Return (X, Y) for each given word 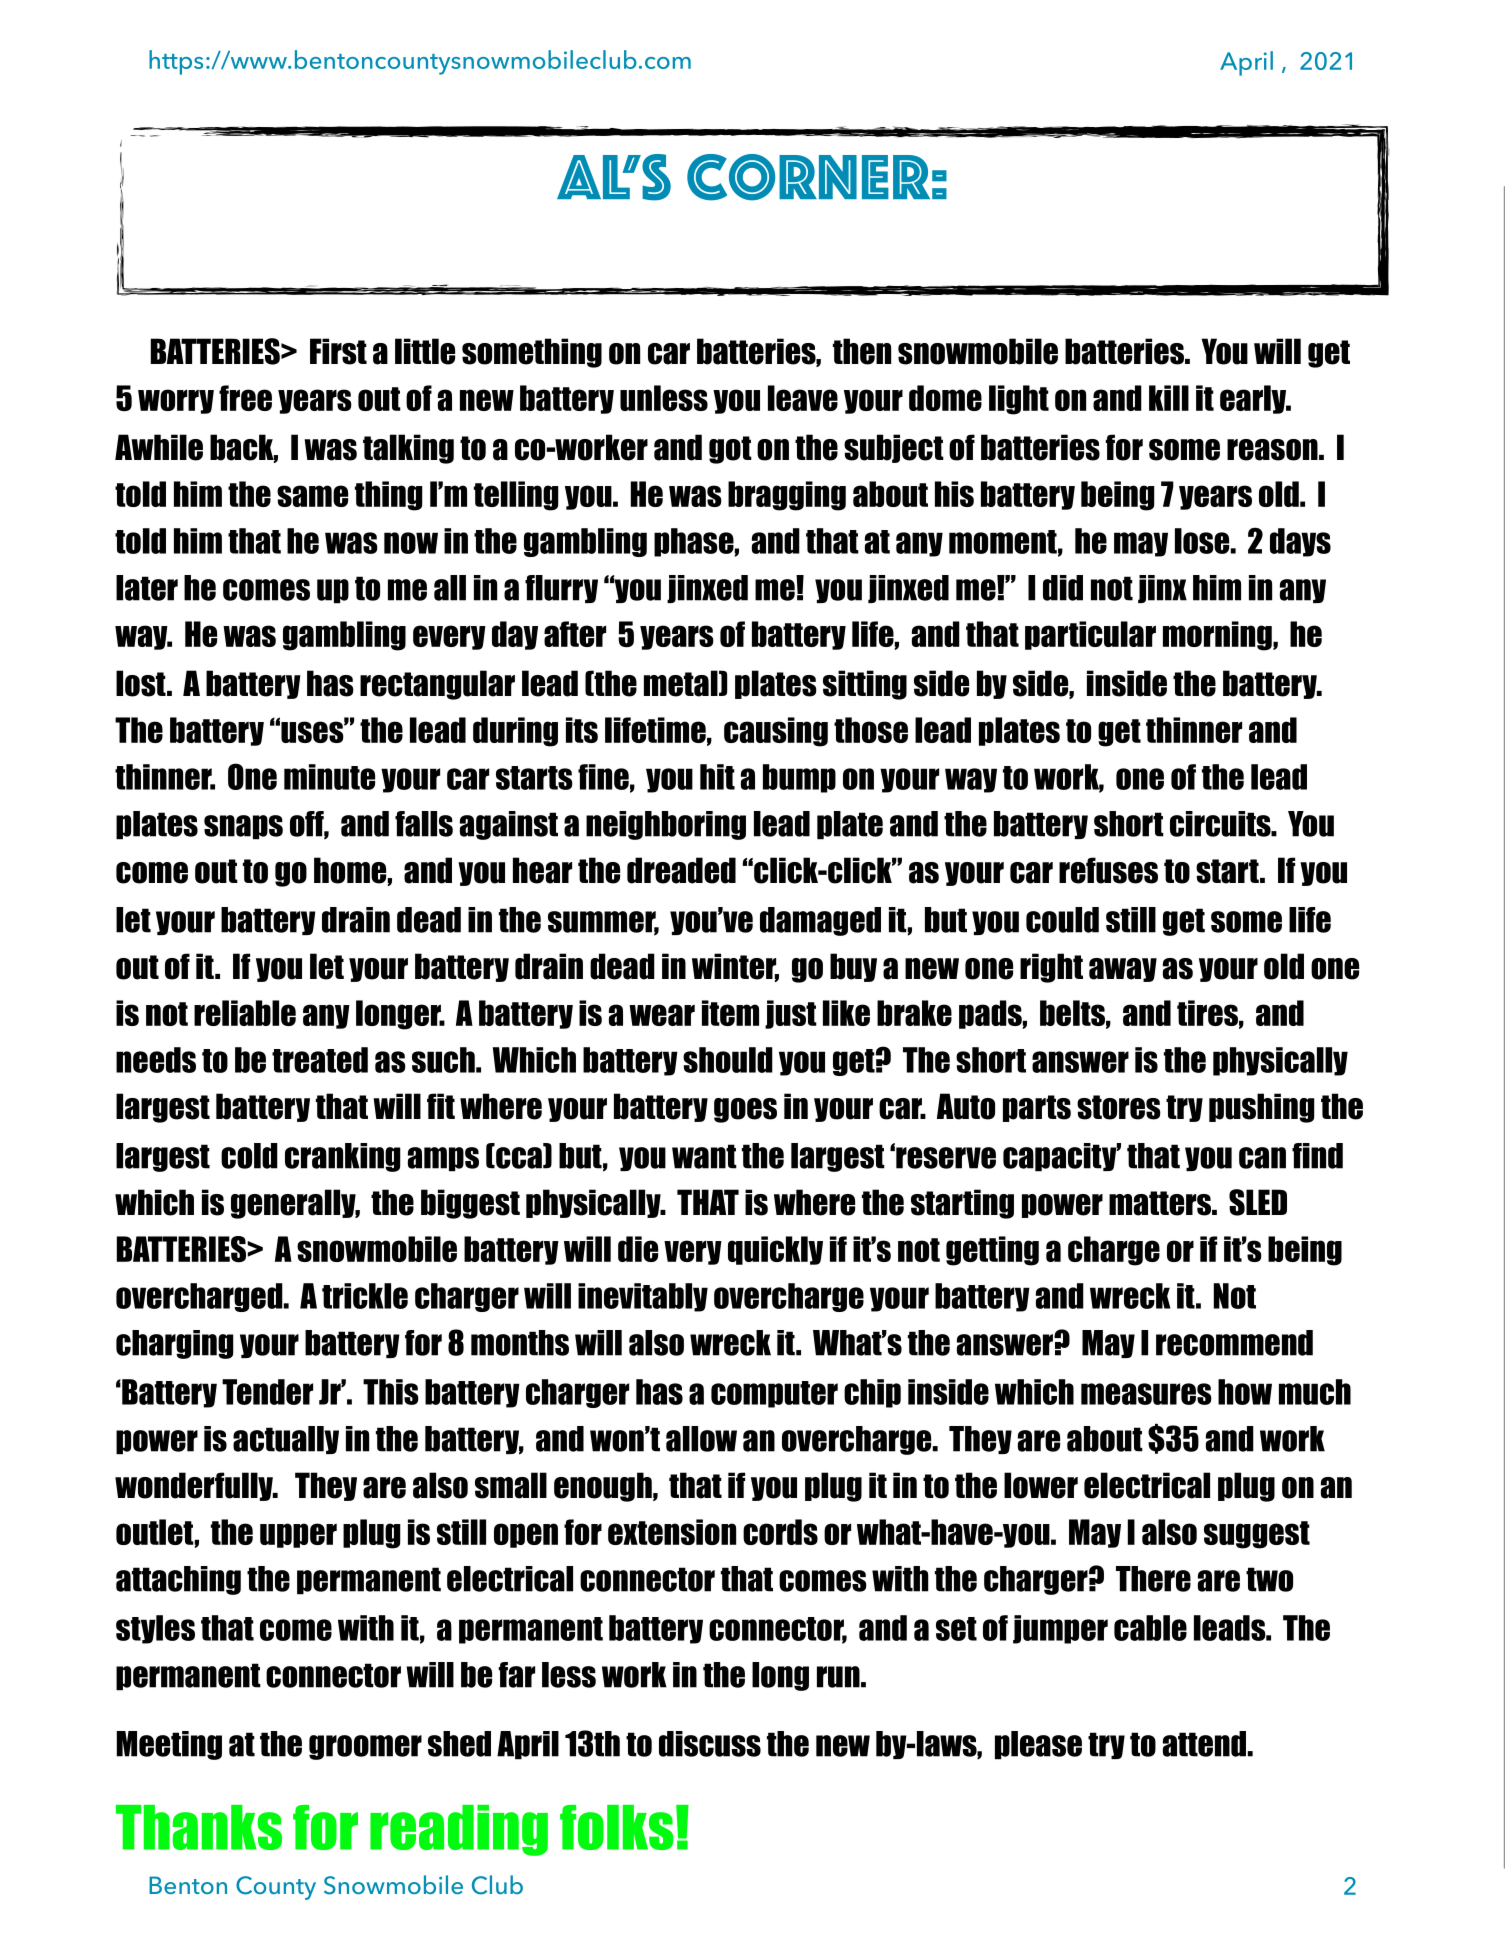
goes (745, 1110)
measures (1146, 1394)
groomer (365, 1747)
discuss (710, 1744)
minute (329, 777)
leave (803, 398)
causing (776, 732)
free (245, 398)
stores (1119, 1107)
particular (1090, 635)
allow (701, 1439)
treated (320, 1060)
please (1038, 1745)
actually (286, 1440)
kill (1169, 398)
